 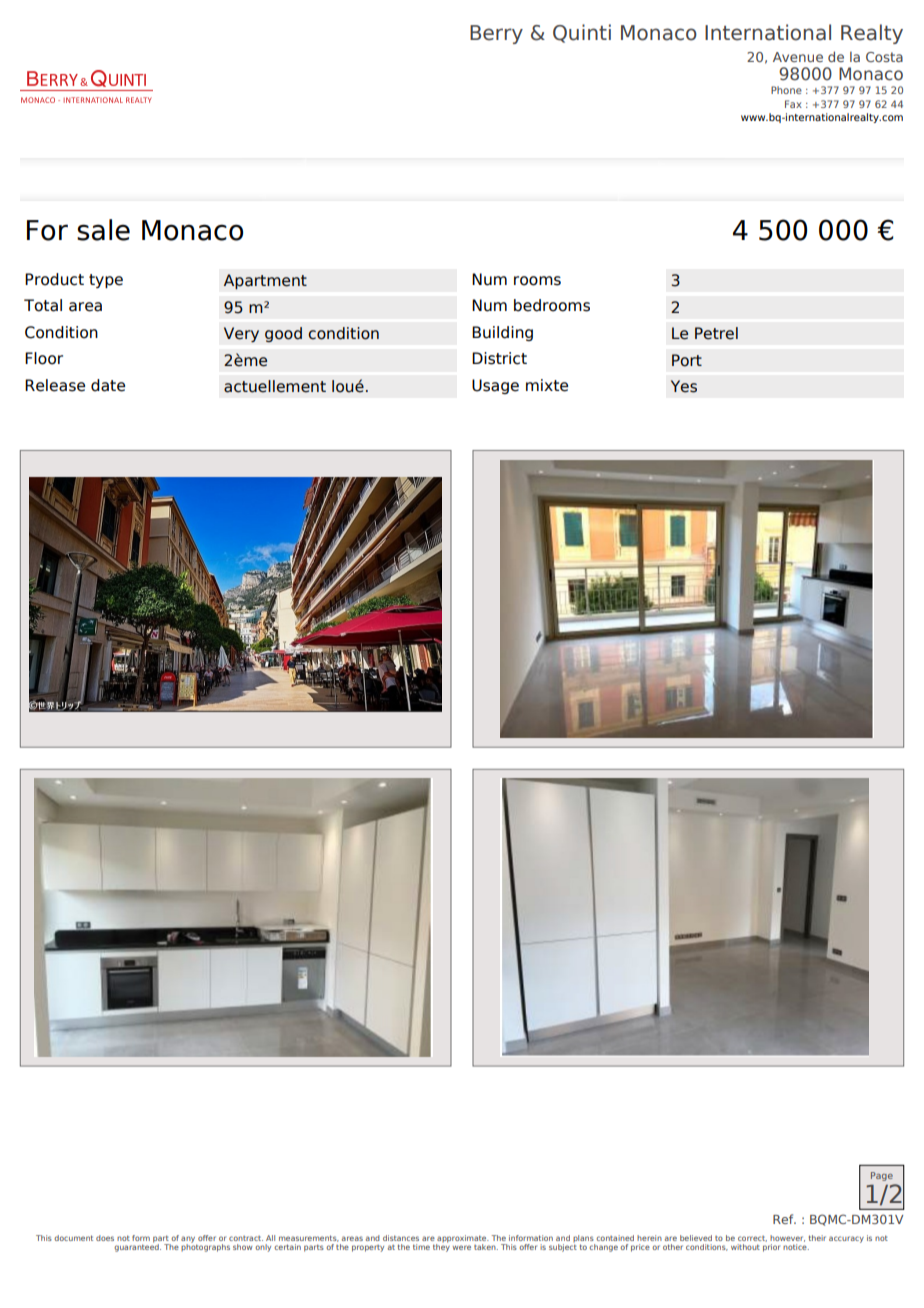 I want to click on Avenue, so click(x=798, y=57).
